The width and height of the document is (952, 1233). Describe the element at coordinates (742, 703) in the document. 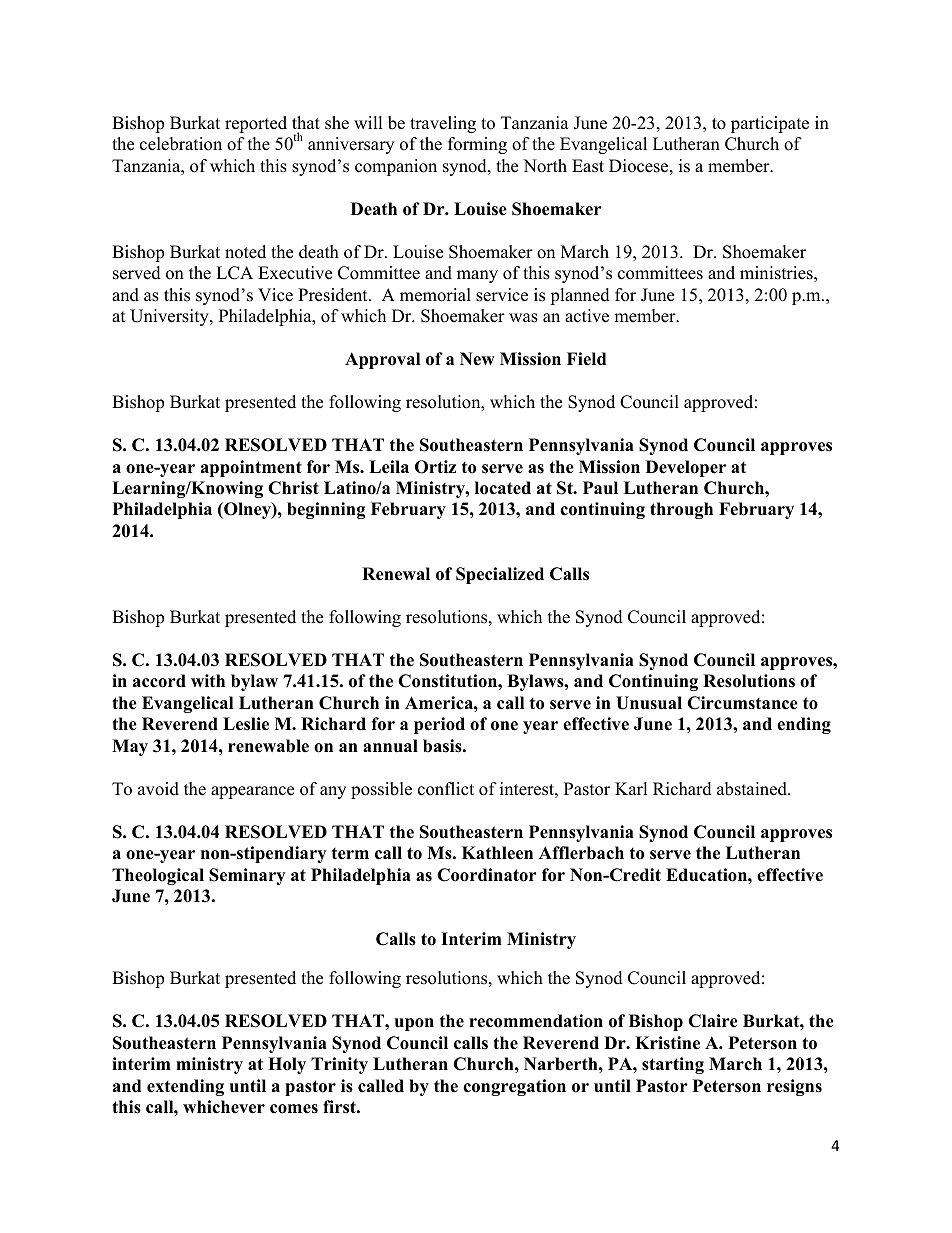

I see `Circumstance` at that location.
